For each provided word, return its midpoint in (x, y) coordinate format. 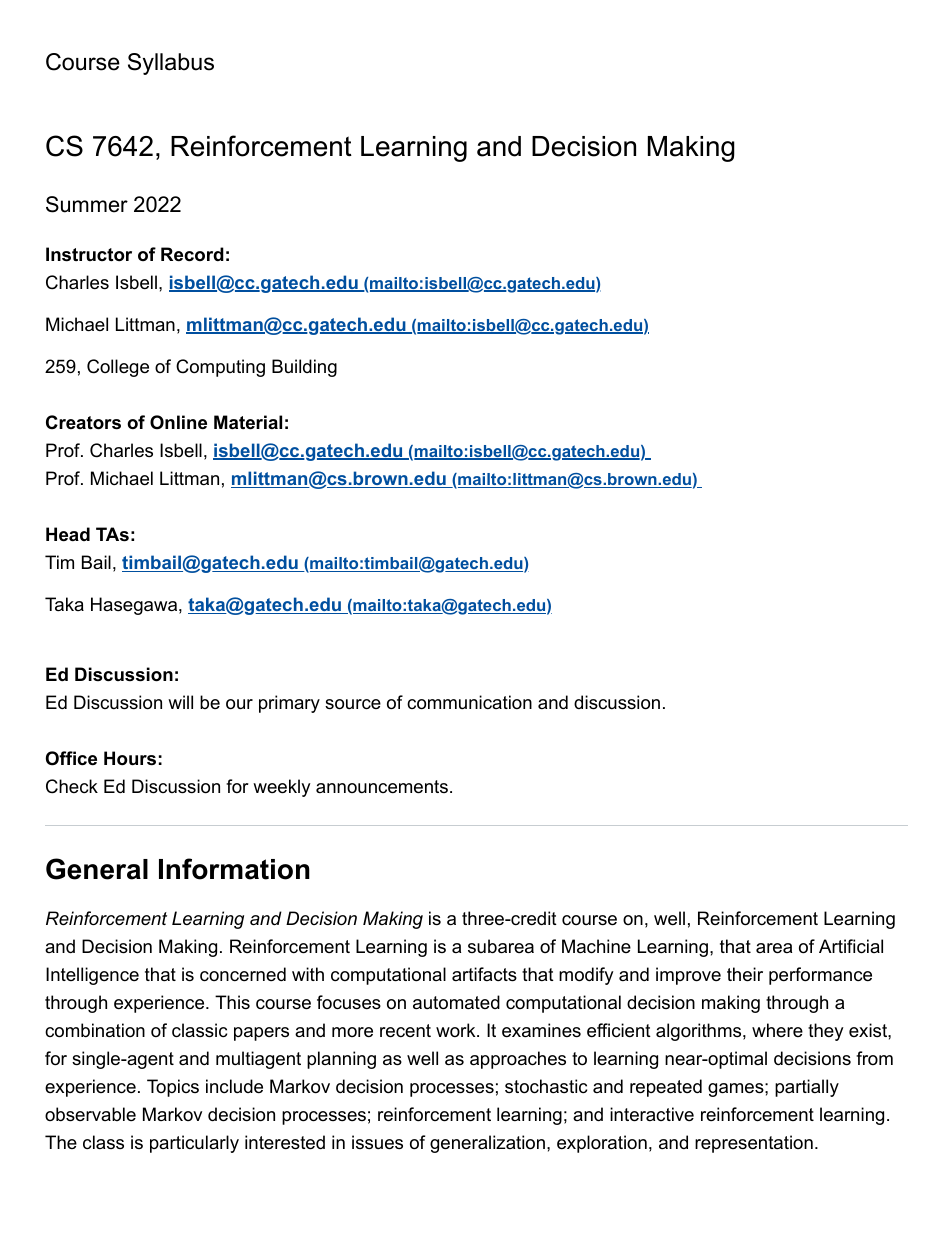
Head (68, 534)
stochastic (546, 1086)
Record (192, 254)
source (353, 704)
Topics (173, 1088)
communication (469, 702)
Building (304, 368)
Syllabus (171, 64)
